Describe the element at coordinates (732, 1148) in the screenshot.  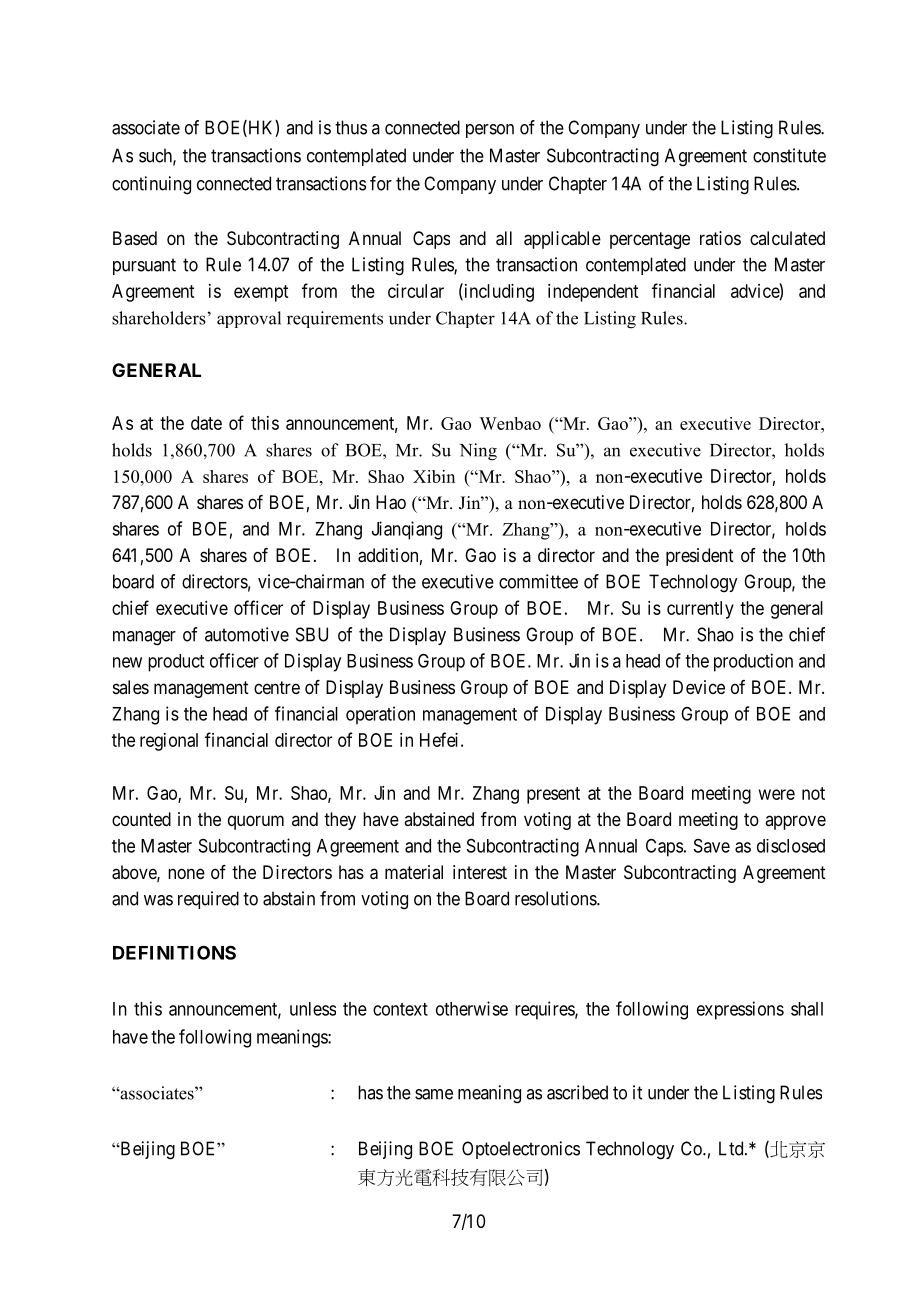
I see `Ltd` at that location.
